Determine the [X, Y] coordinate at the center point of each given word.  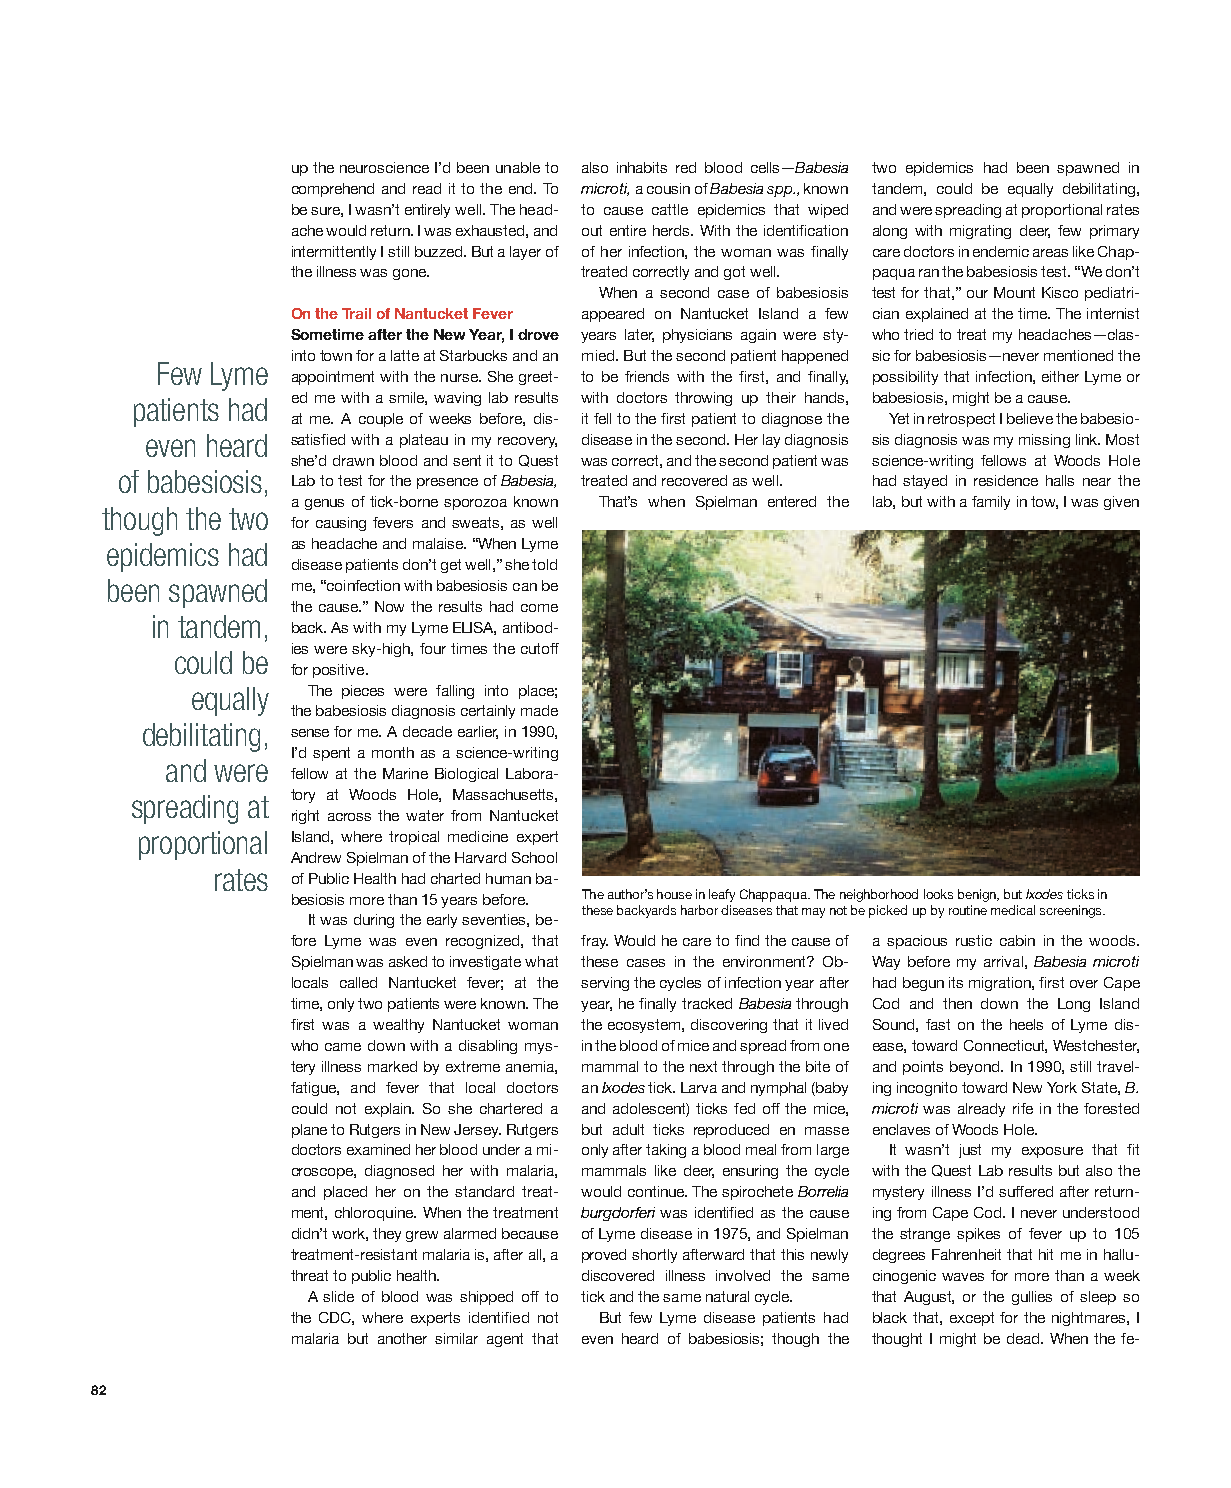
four [433, 648]
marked [392, 1066]
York [1062, 1087]
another [402, 1338]
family [991, 503]
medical [1013, 910]
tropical [414, 838]
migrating [980, 232]
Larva [699, 1087]
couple [381, 420]
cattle [670, 209]
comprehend [333, 190]
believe [1030, 418]
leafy [722, 895]
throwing [703, 399]
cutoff [540, 648]
